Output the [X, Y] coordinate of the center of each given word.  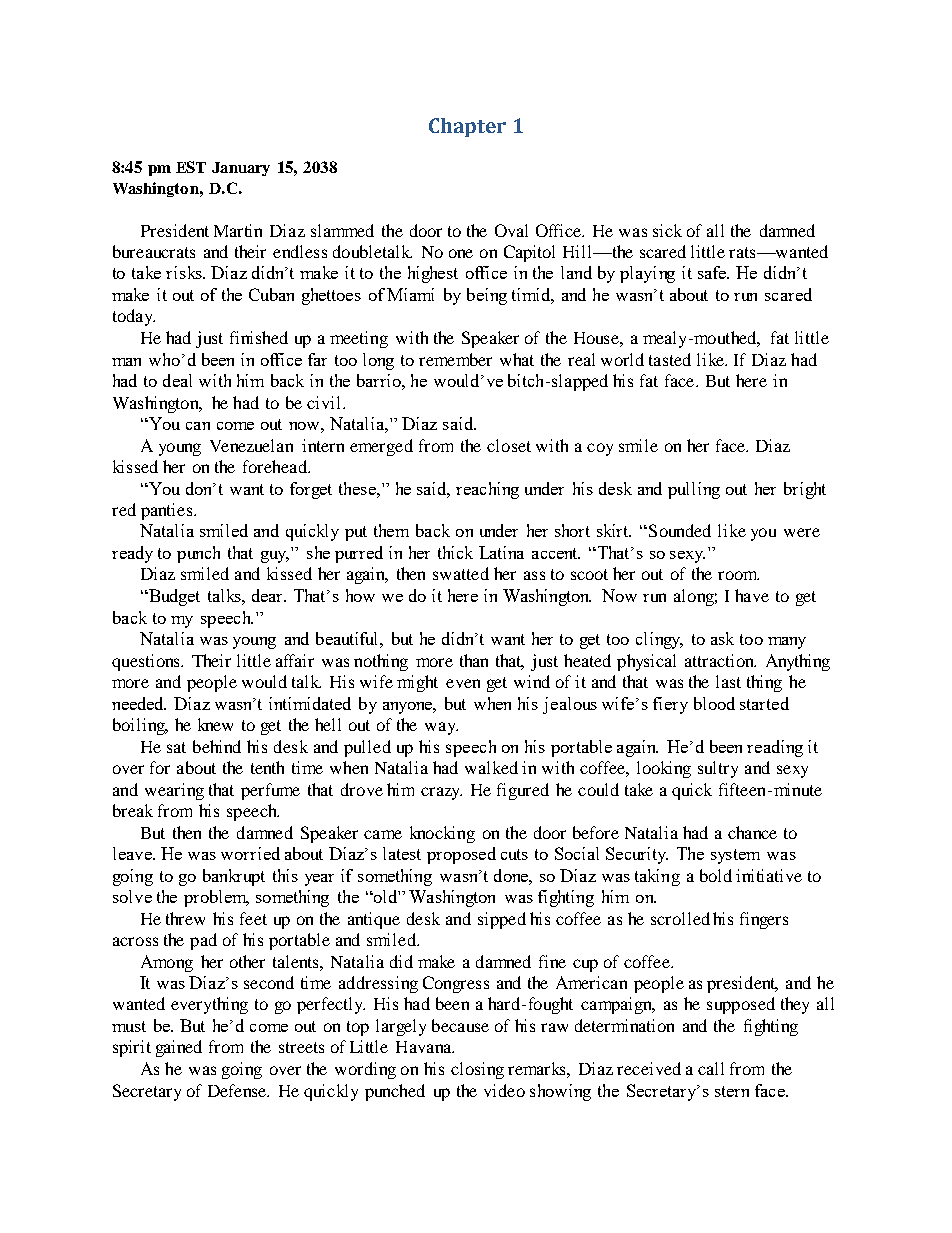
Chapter [467, 127]
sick [667, 230]
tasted [670, 359]
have [752, 595]
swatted [461, 573]
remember [455, 359]
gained [179, 1048]
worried [250, 853]
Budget [173, 597]
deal [177, 380]
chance [752, 832]
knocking [442, 834]
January [241, 169]
